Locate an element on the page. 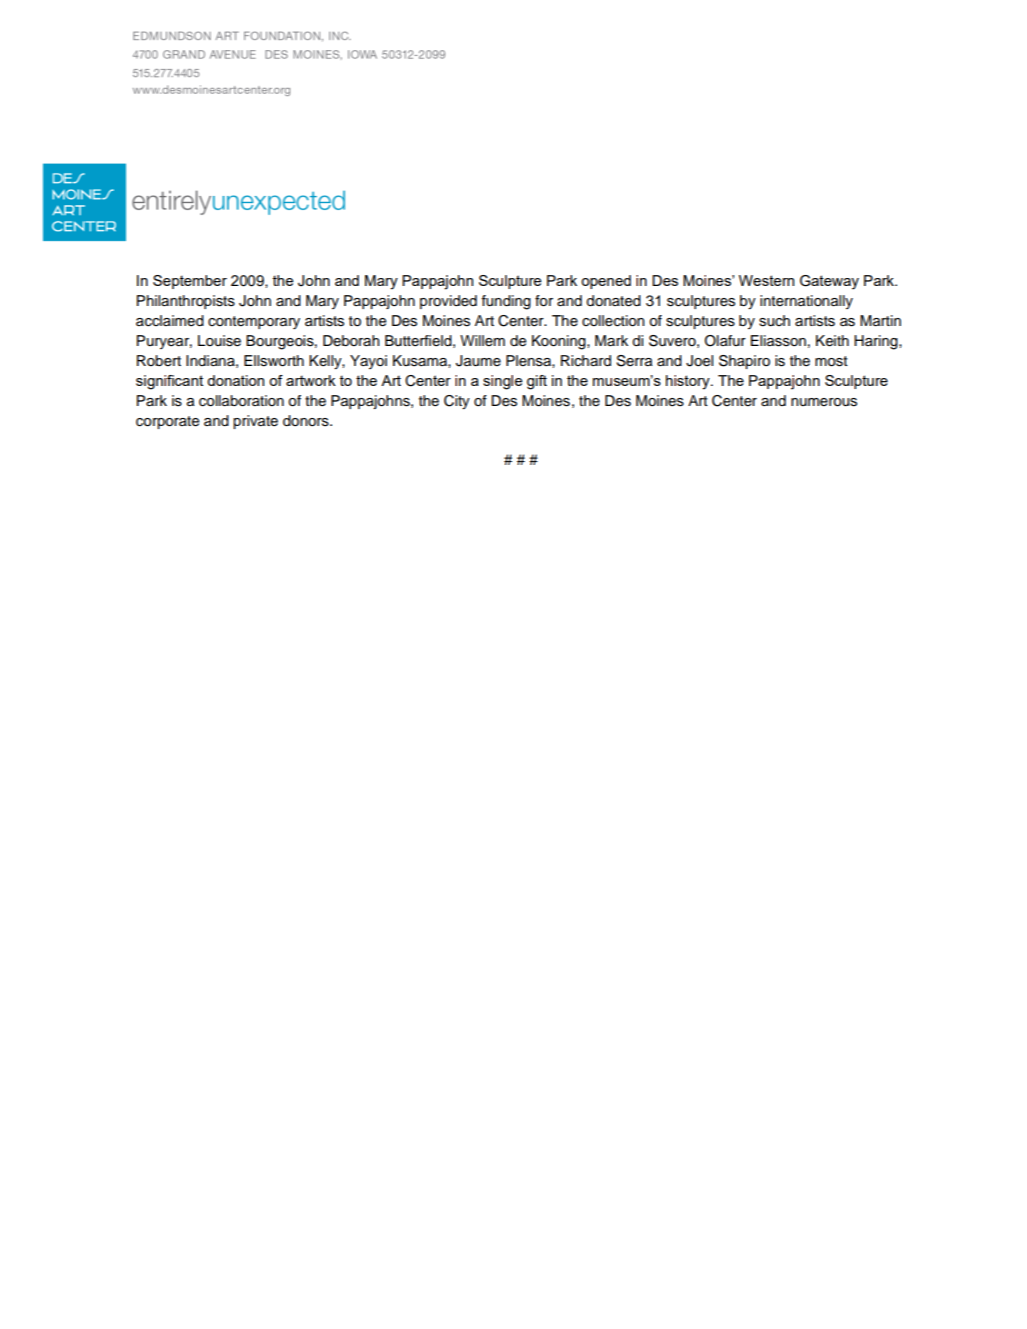  most is located at coordinates (831, 361).
